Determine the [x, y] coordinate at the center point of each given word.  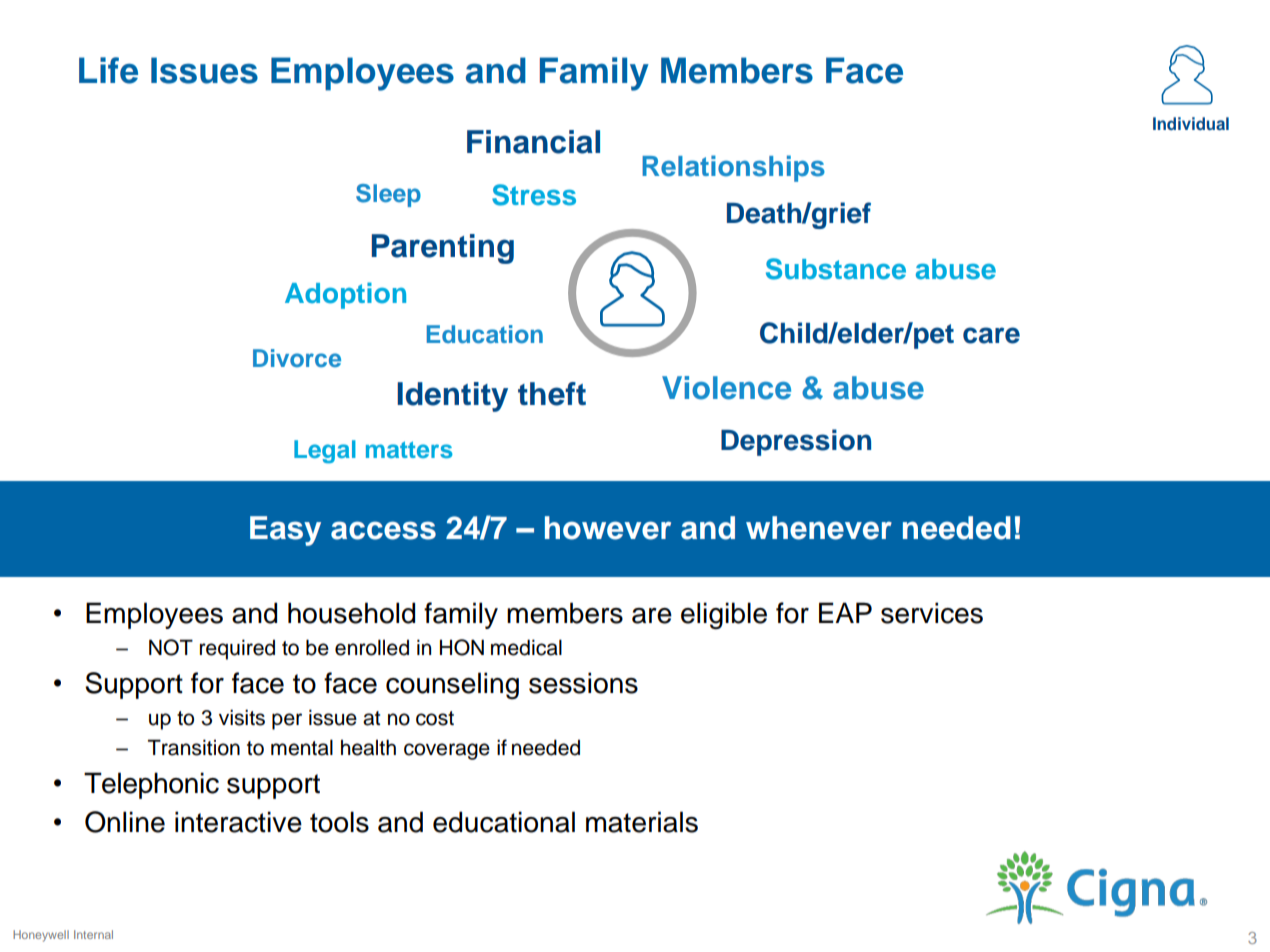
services [932, 613]
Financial [533, 142]
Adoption [345, 295]
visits [242, 717]
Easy [285, 531]
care [991, 335]
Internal [93, 934]
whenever [819, 528]
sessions [583, 683]
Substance [836, 269]
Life [108, 70]
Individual [1191, 123]
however [608, 528]
